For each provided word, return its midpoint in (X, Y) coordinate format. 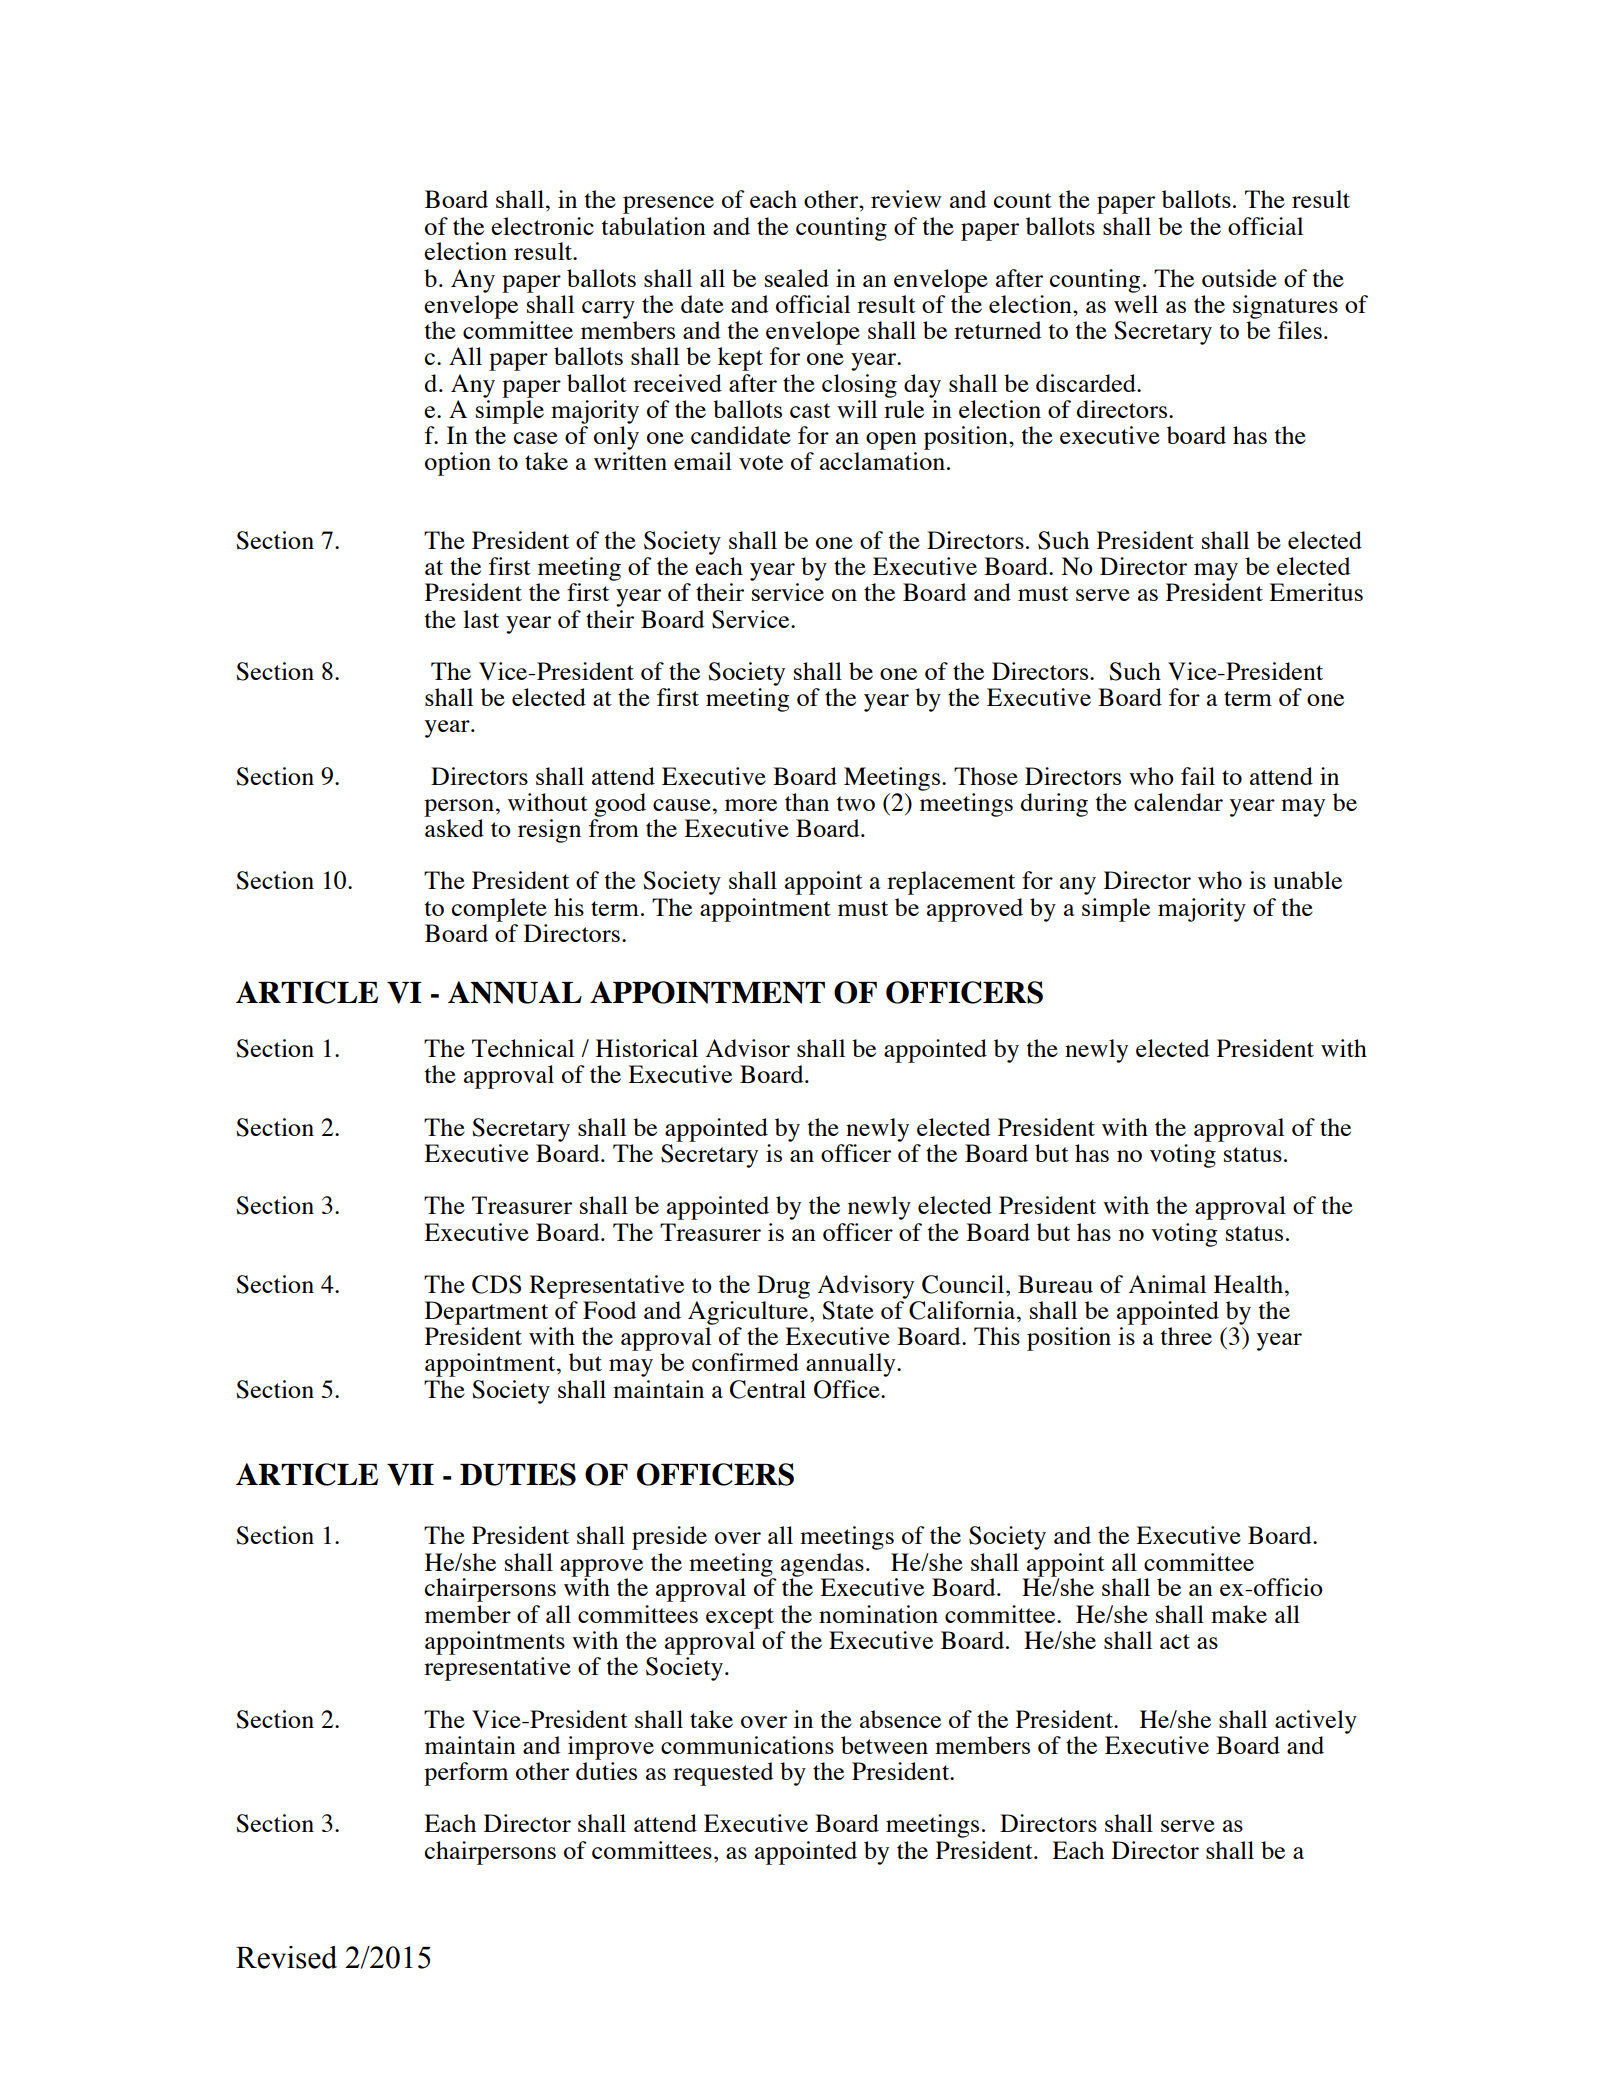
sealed (797, 278)
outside (1239, 278)
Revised (286, 1957)
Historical (647, 1048)
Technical (523, 1048)
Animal (1167, 1284)
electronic (542, 226)
